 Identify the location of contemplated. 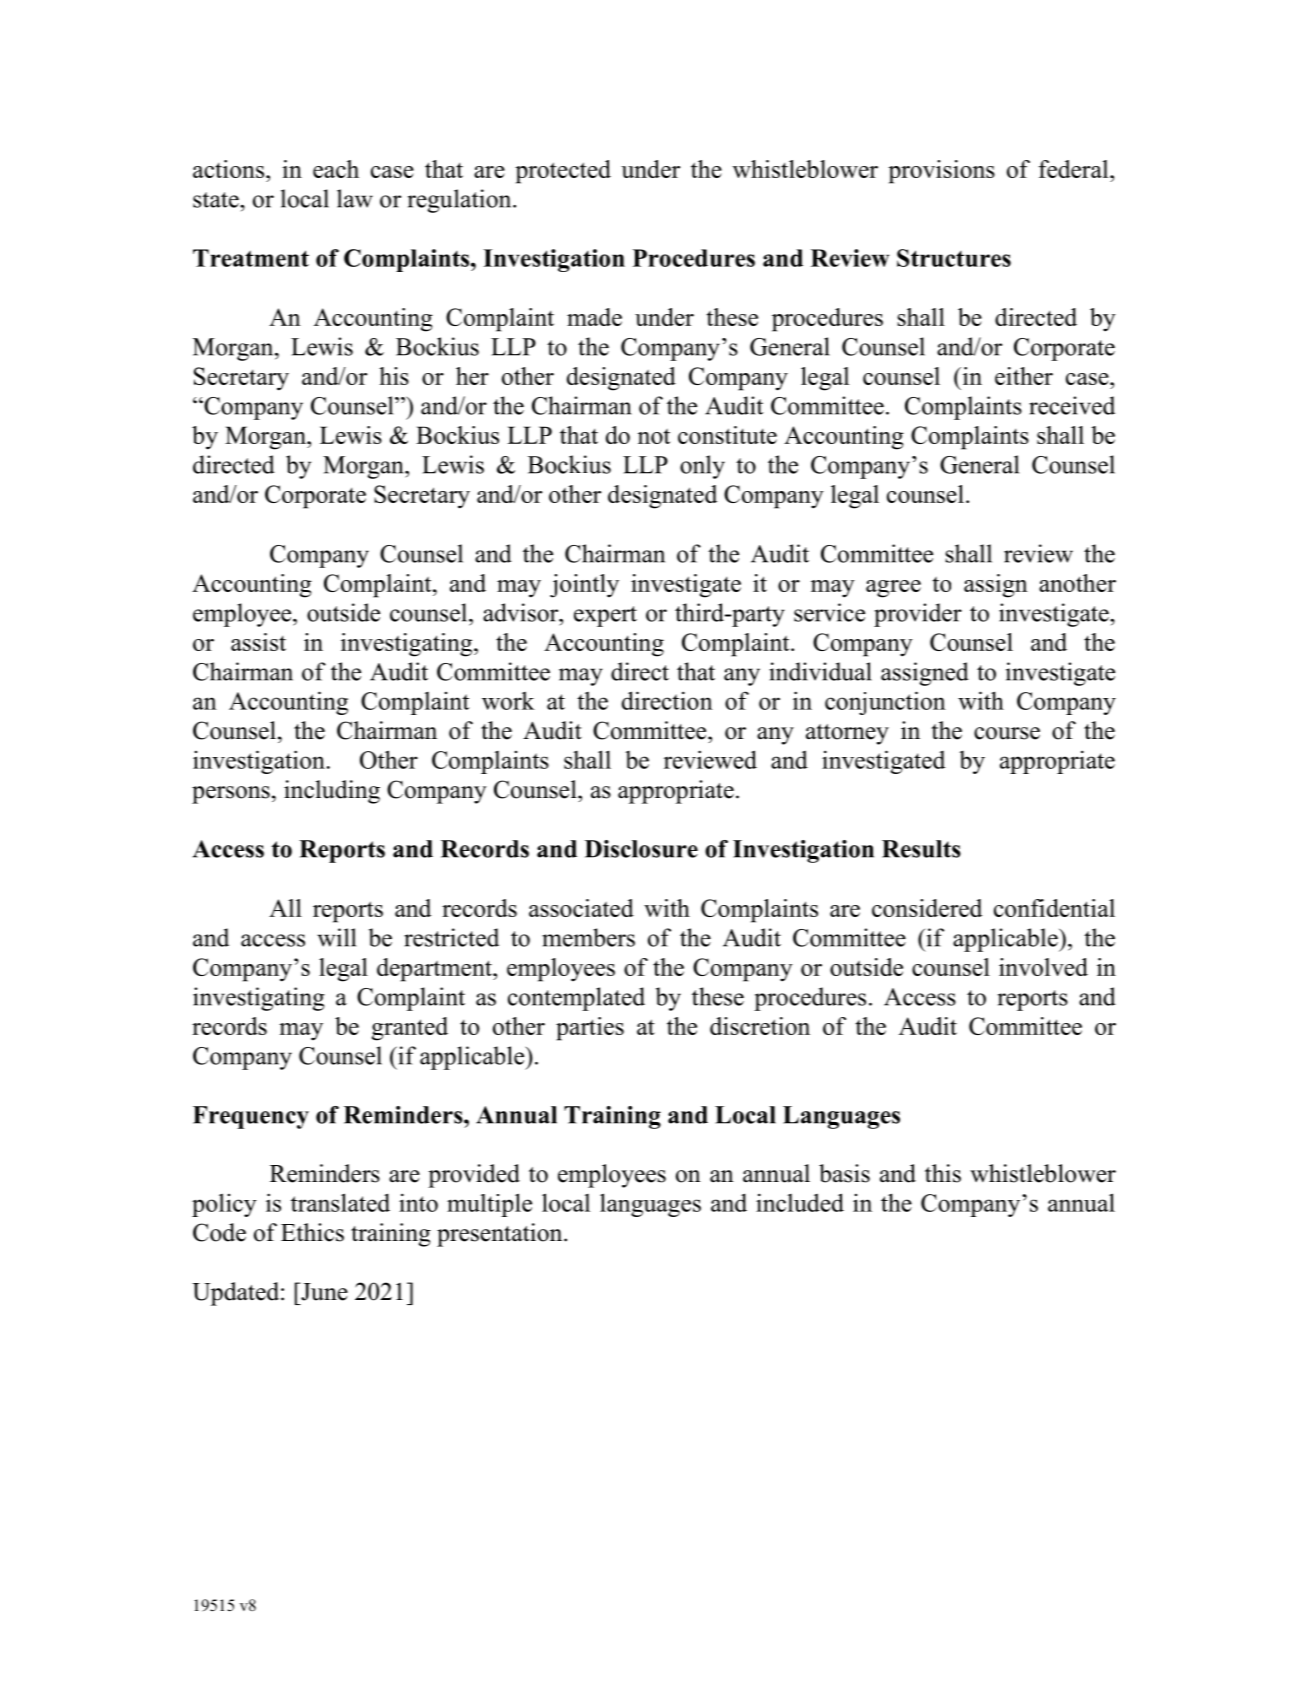
(576, 999).
